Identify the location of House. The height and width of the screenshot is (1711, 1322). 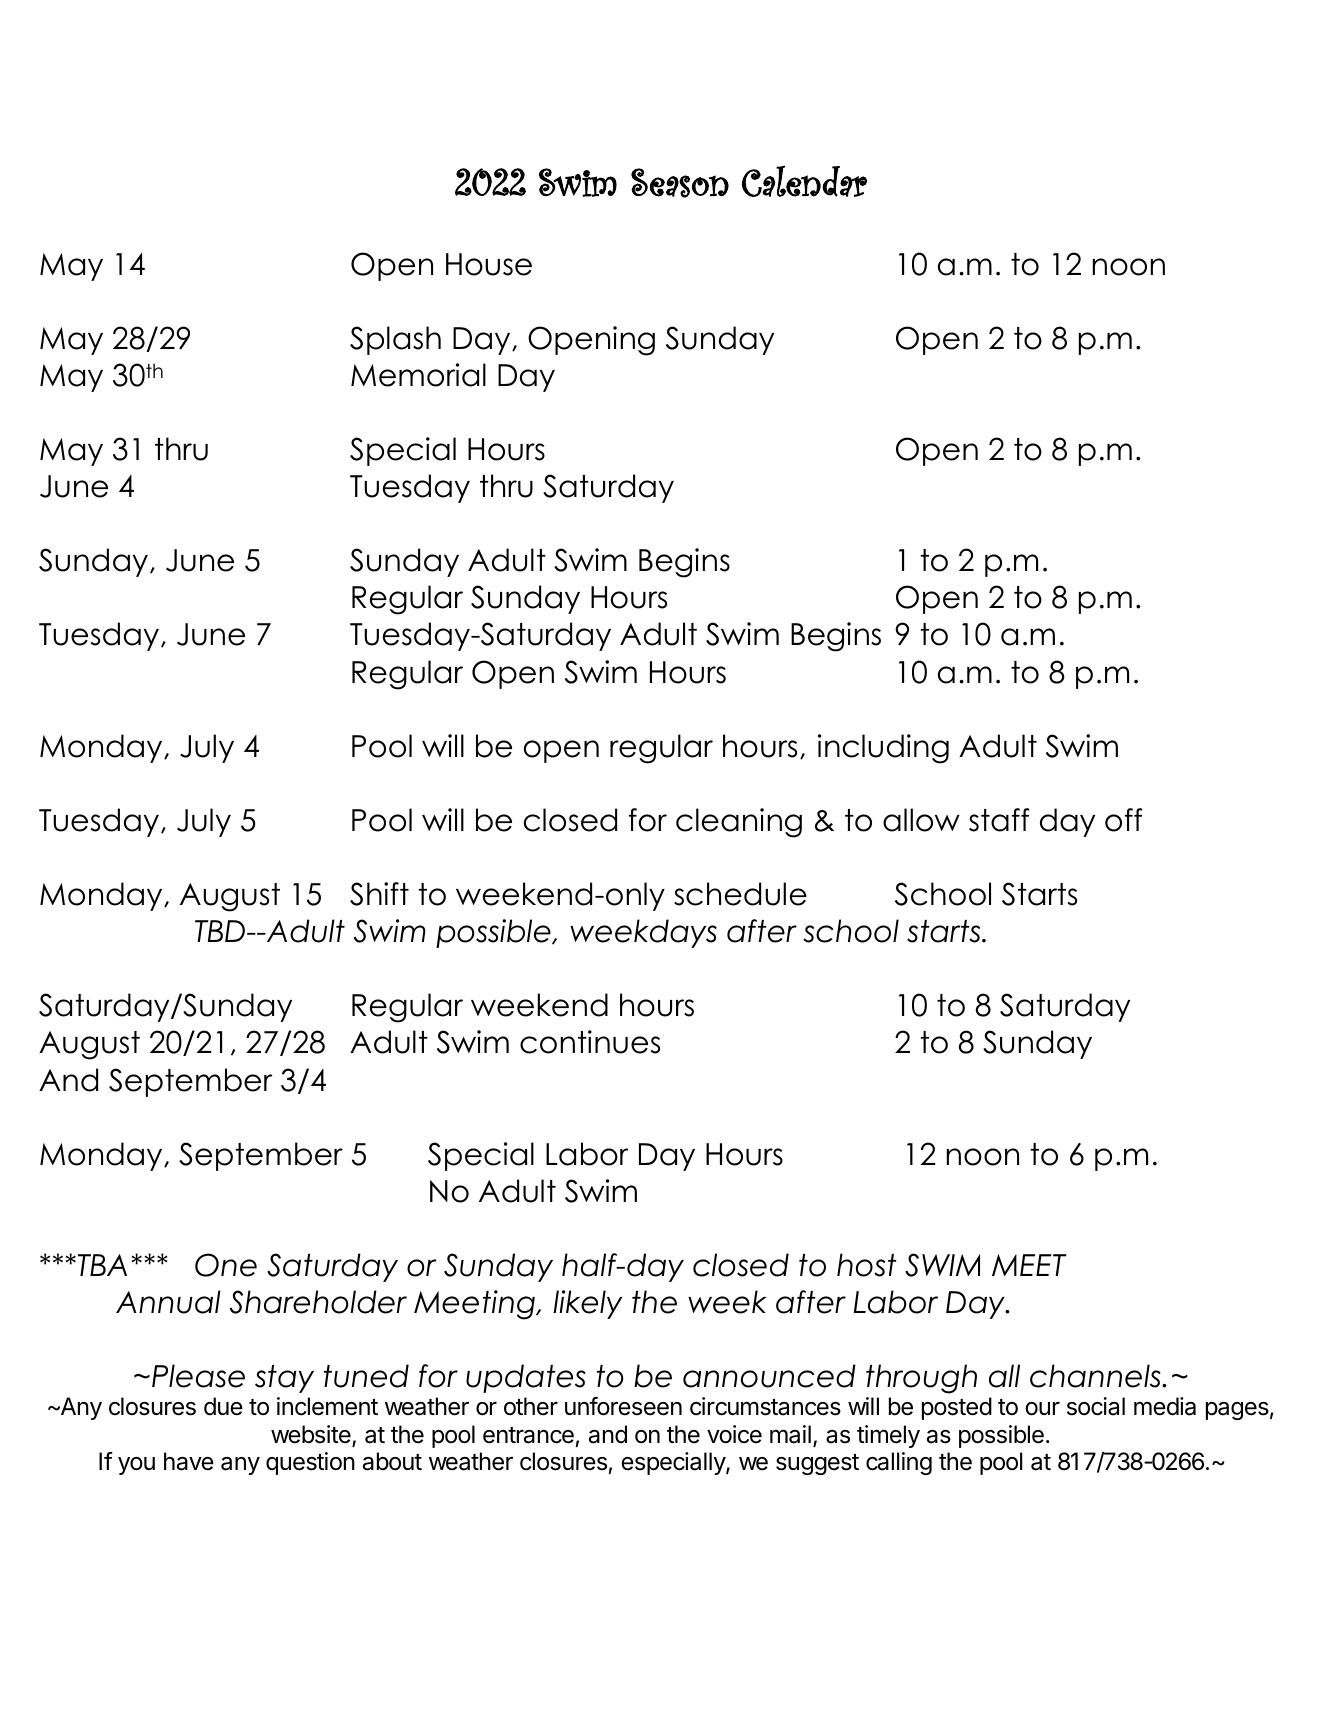
(489, 264).
